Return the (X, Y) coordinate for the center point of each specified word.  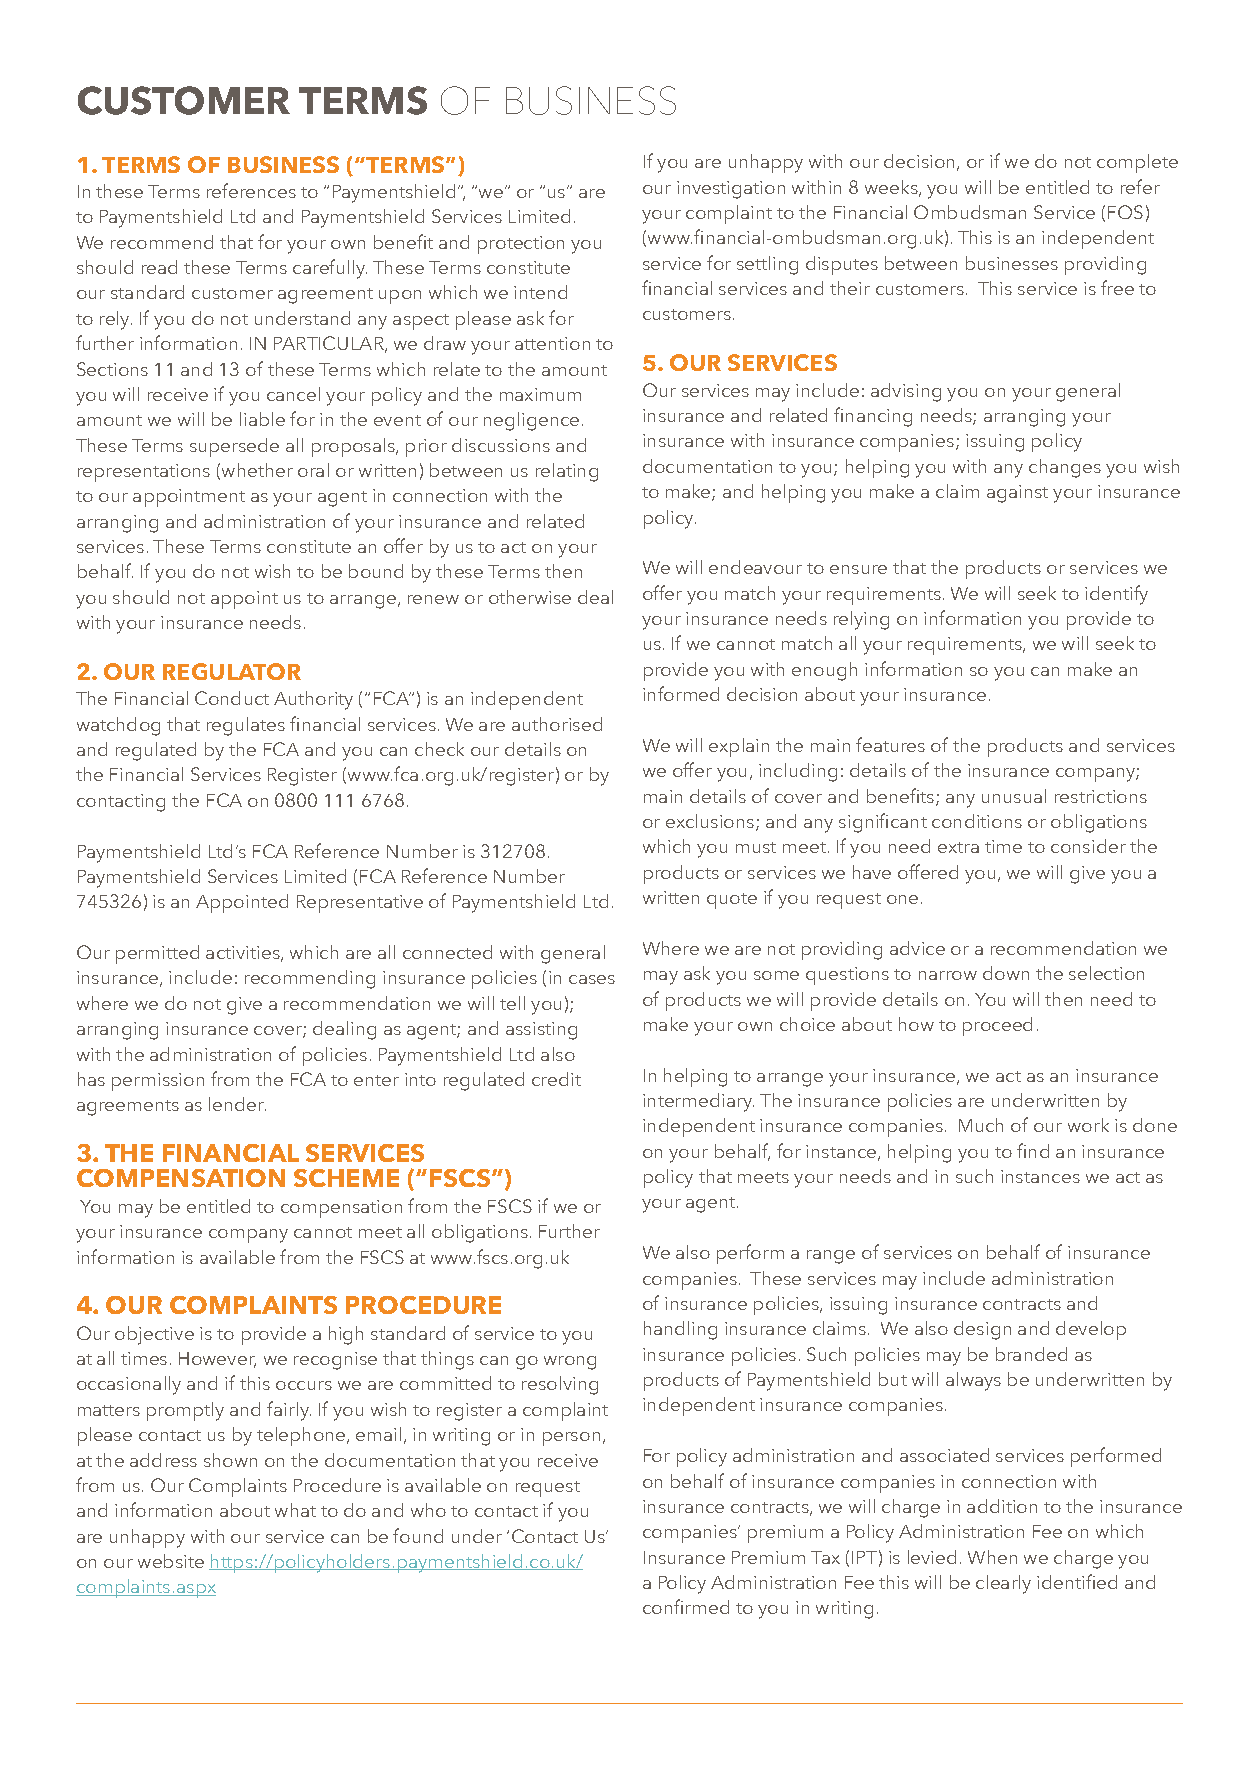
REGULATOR (232, 671)
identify (1116, 595)
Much (981, 1125)
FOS (1125, 212)
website (171, 1561)
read (159, 267)
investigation (731, 190)
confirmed (686, 1606)
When (992, 1557)
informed (681, 693)
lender (237, 1104)
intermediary (698, 1102)
